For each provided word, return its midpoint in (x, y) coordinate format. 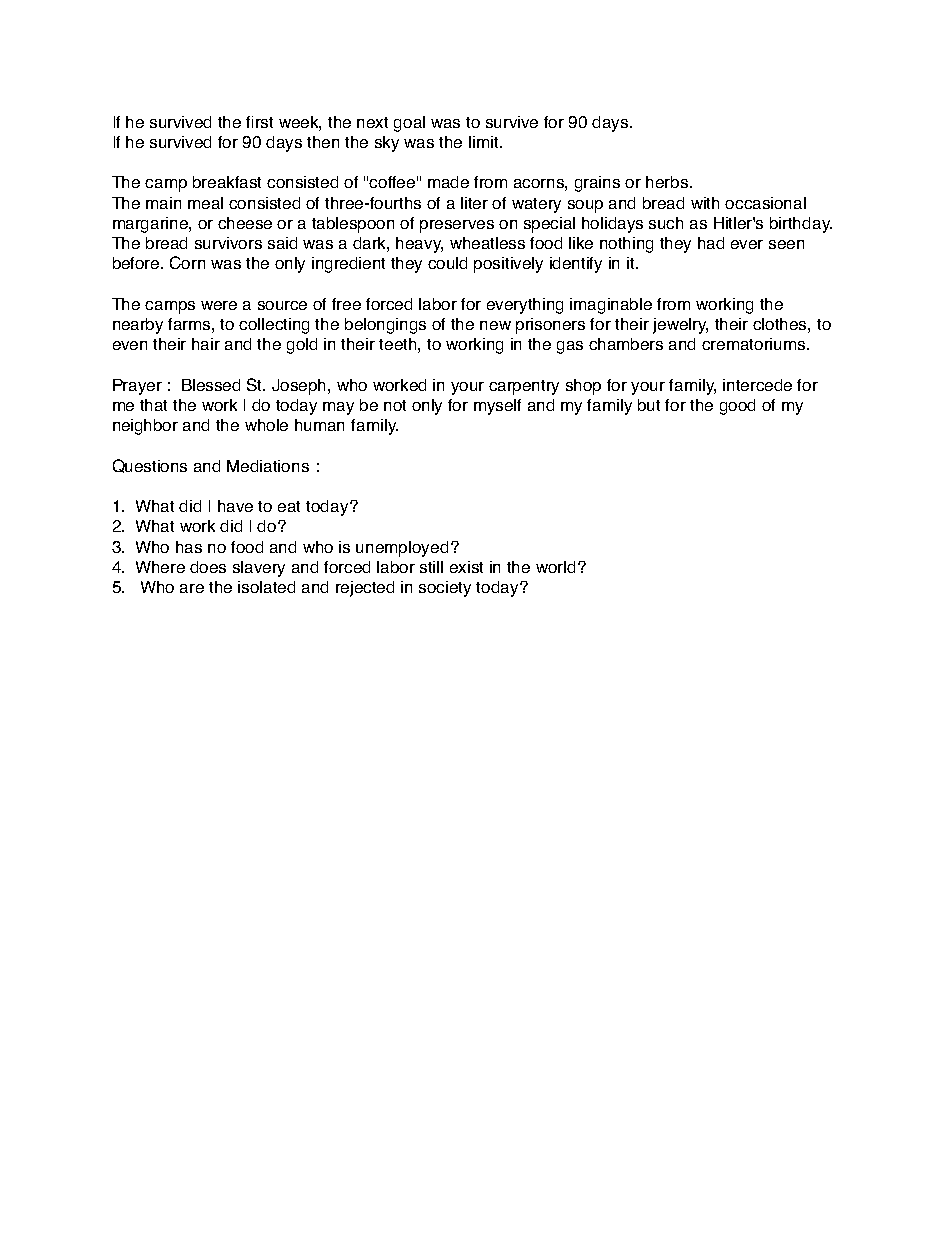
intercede (757, 385)
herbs (668, 182)
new (495, 325)
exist (466, 567)
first (259, 122)
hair (206, 344)
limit (485, 142)
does (208, 567)
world (555, 567)
